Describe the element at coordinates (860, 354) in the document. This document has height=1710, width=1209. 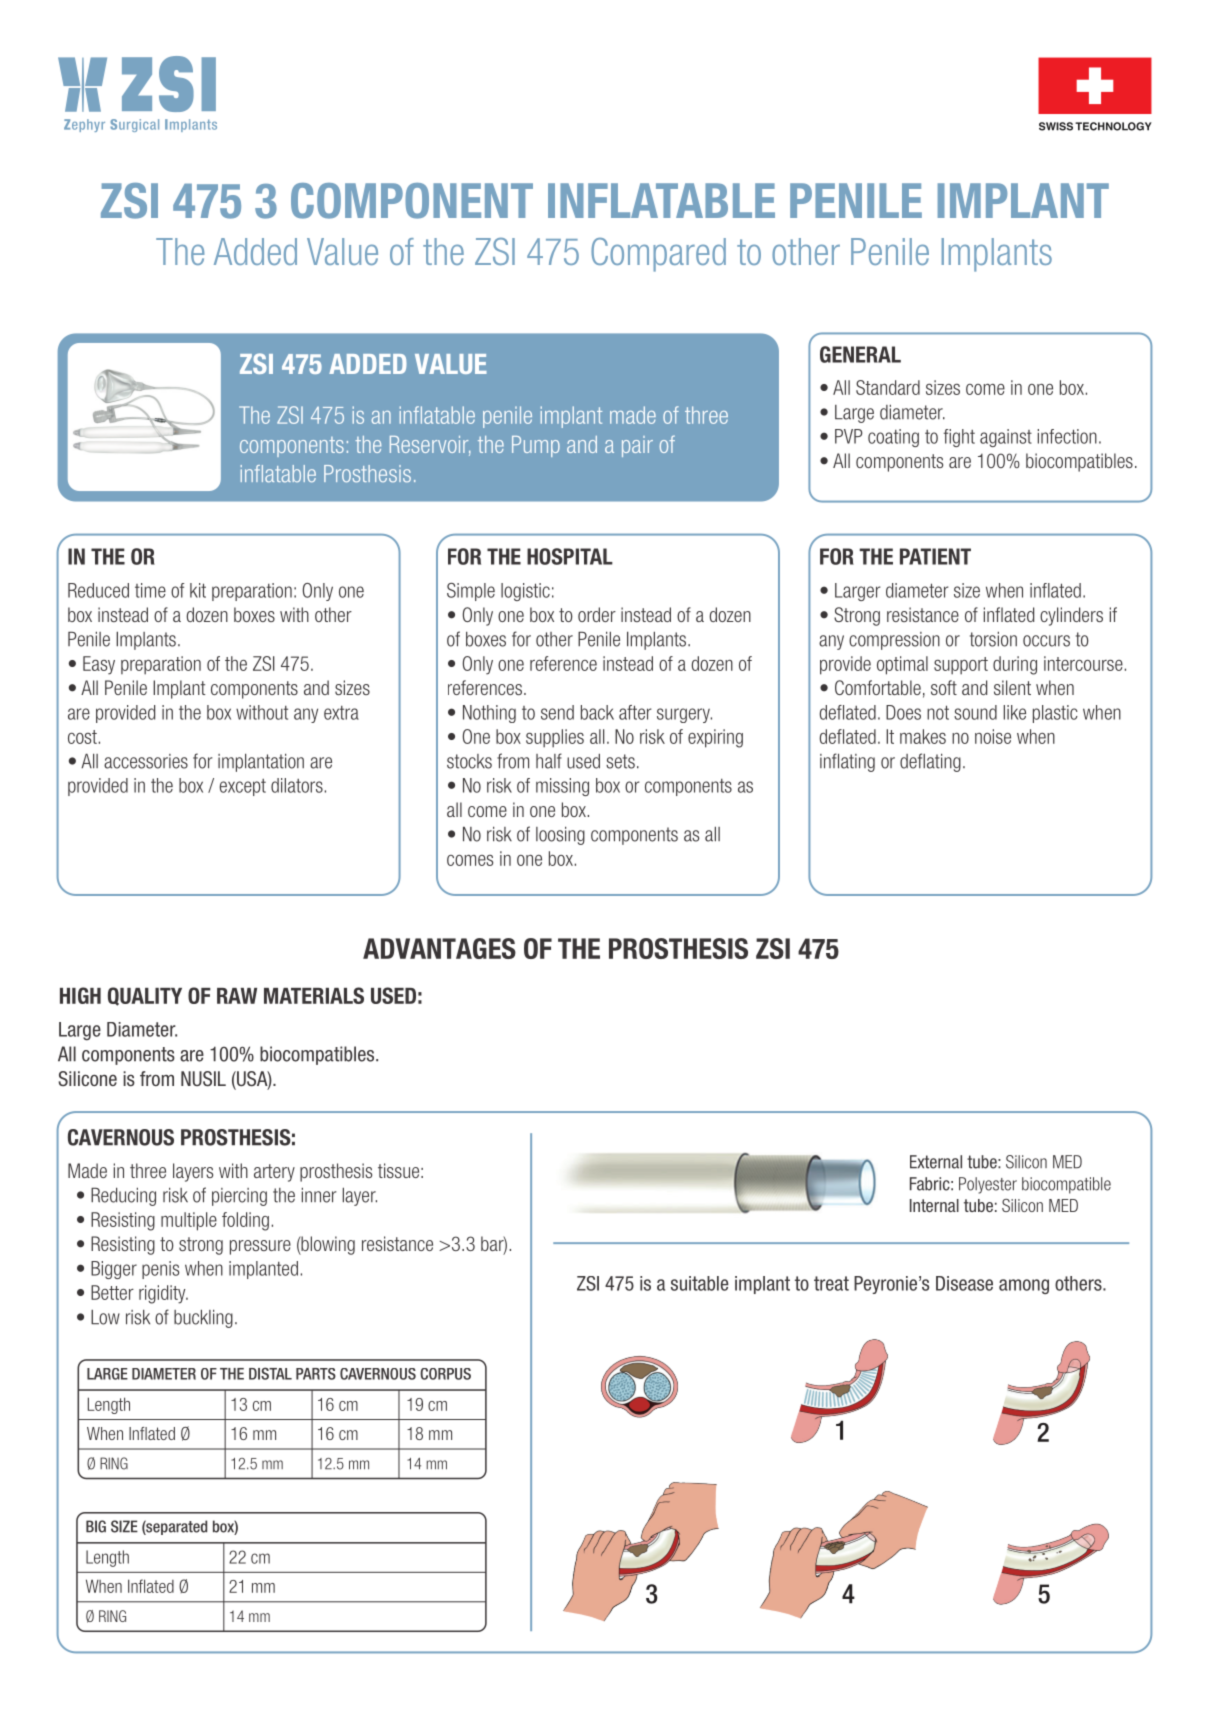
I see `GENERAL` at that location.
